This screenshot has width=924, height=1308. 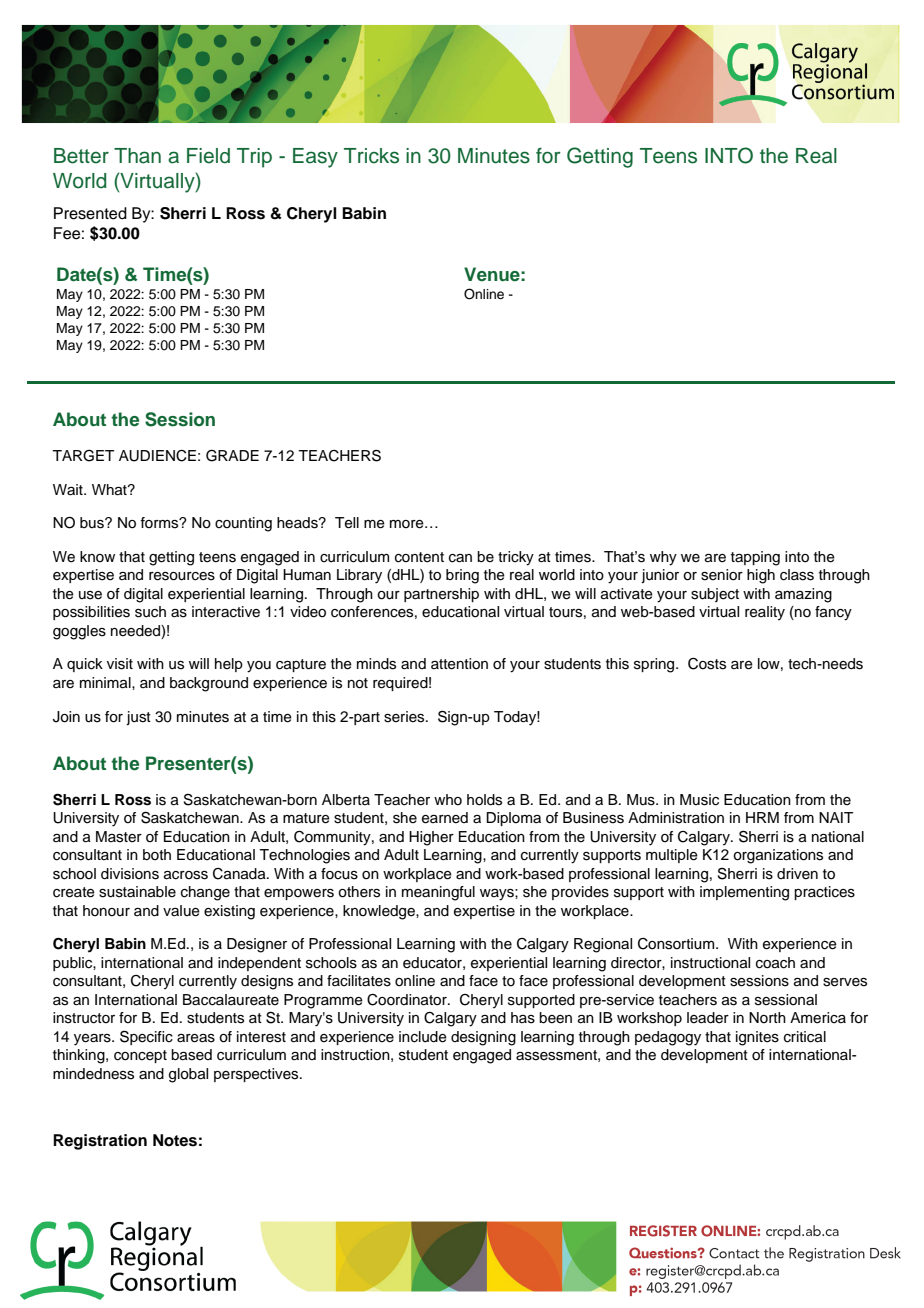 I want to click on sustainable, so click(x=137, y=892).
